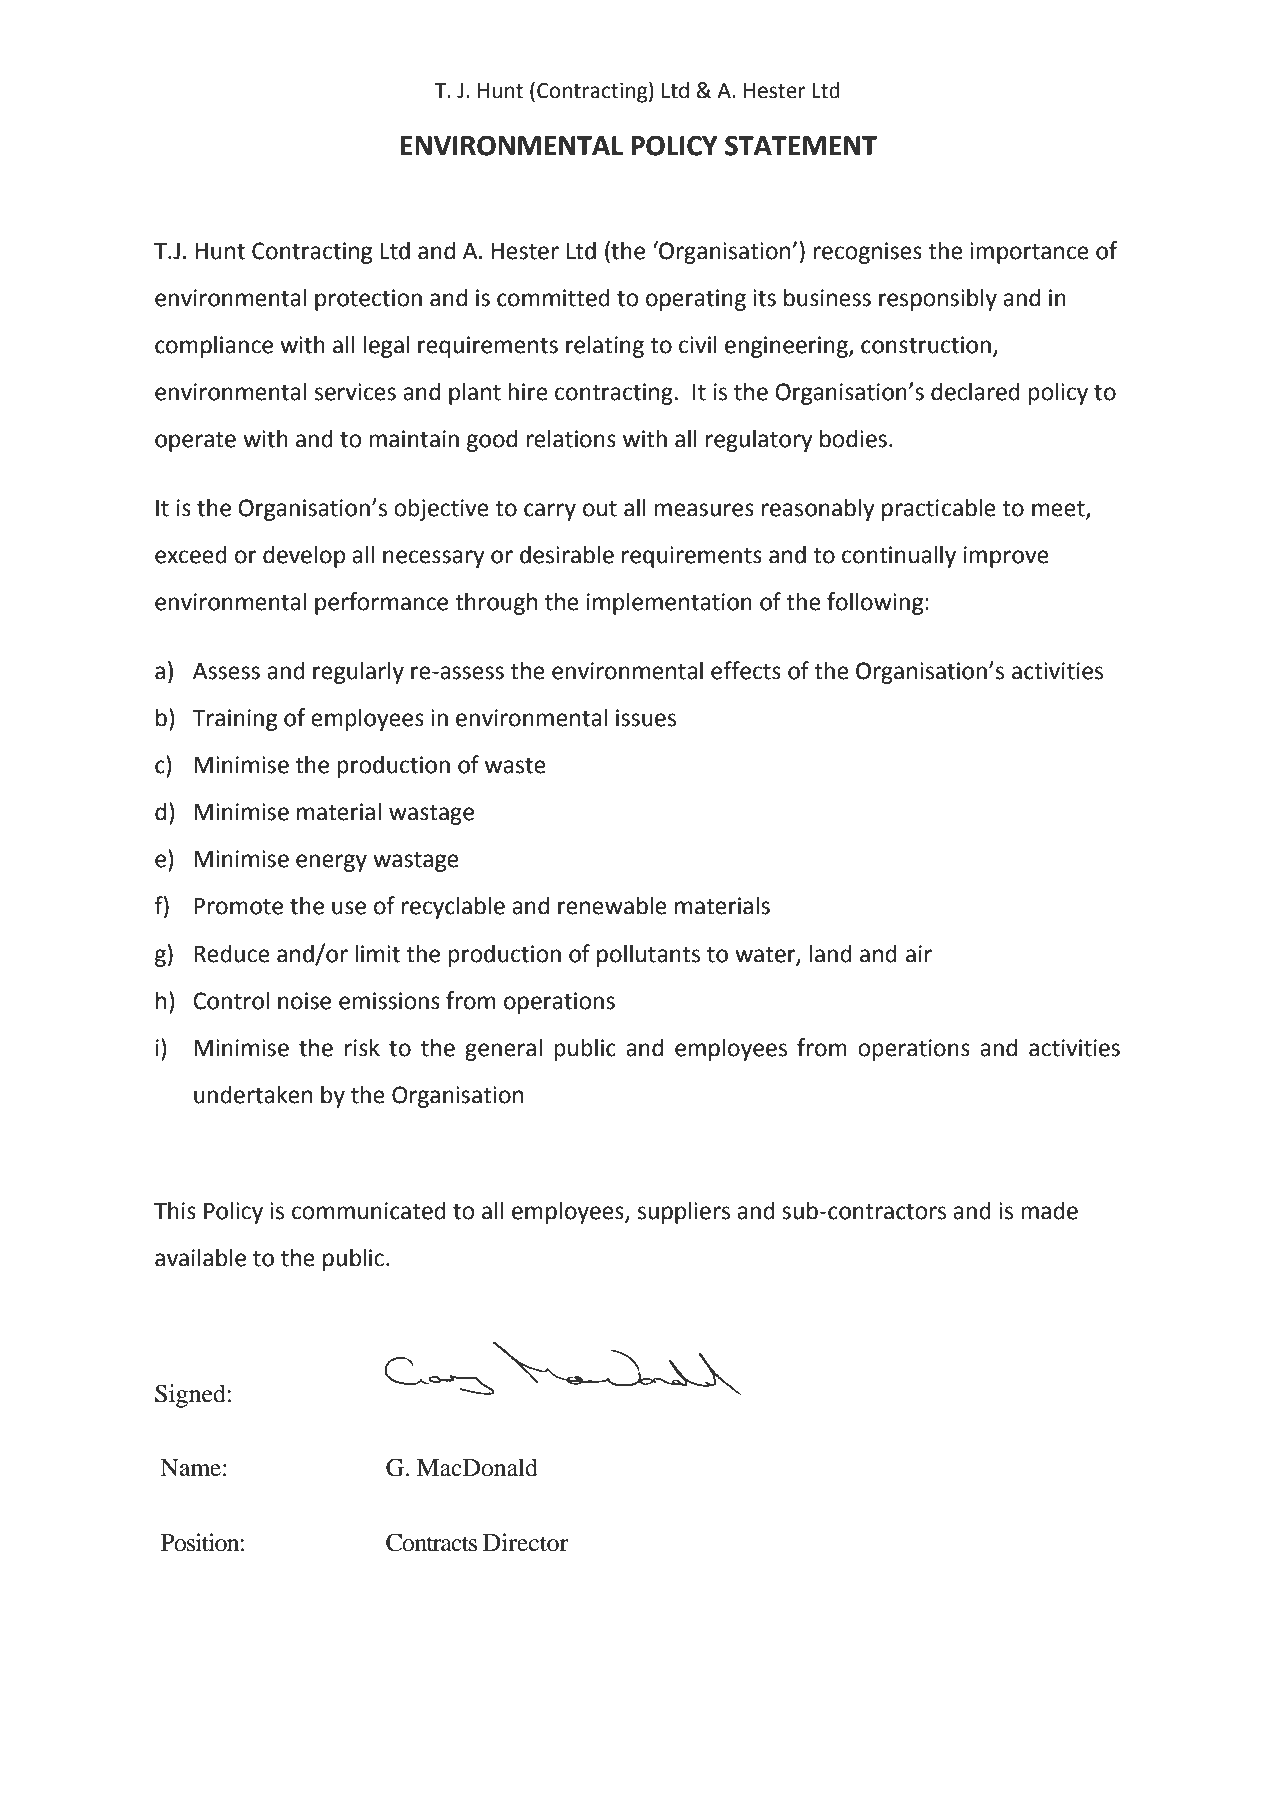 The width and height of the image is (1276, 1805). I want to click on air, so click(919, 954).
